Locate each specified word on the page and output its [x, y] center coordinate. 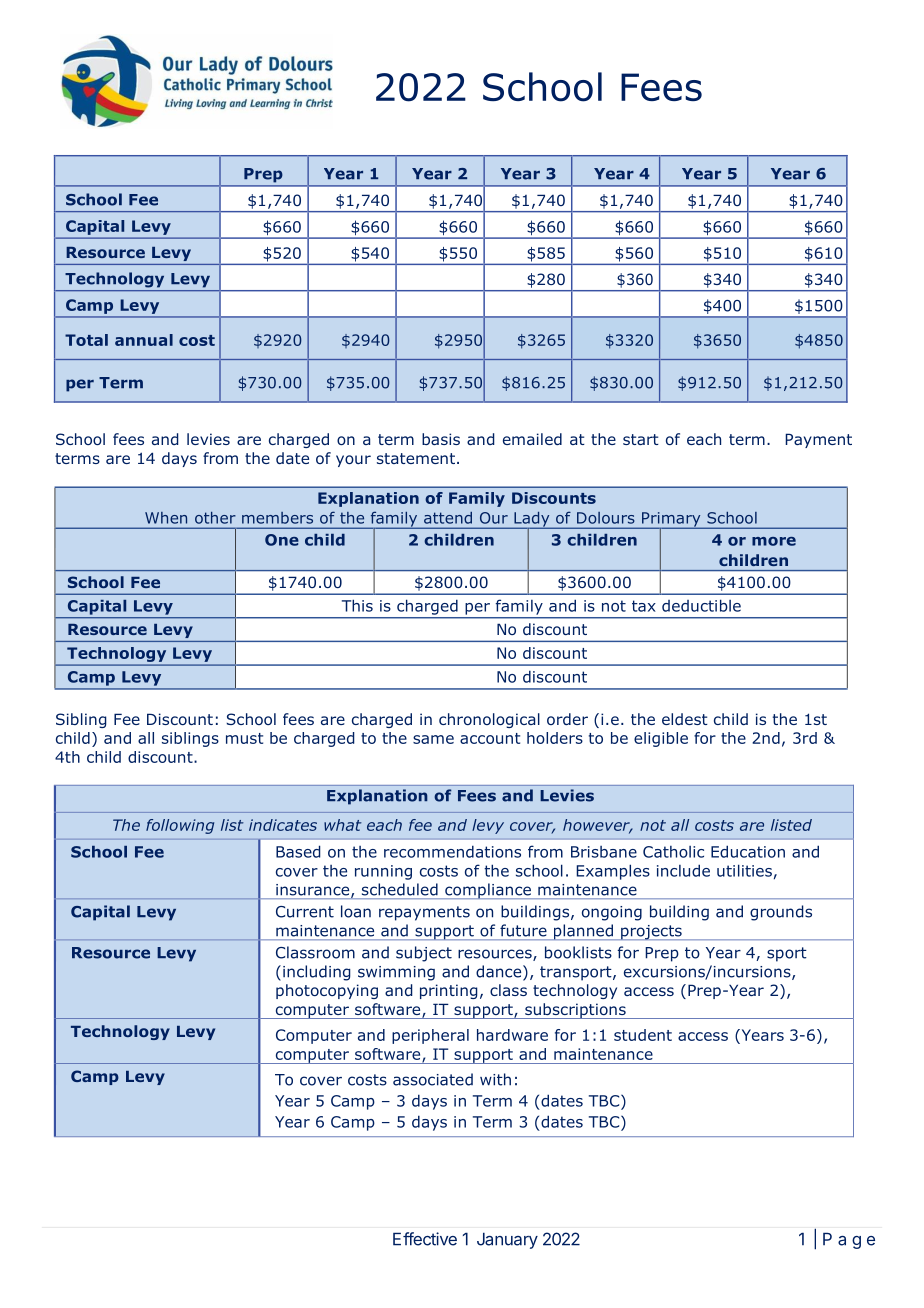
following [180, 826]
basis [441, 439]
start [641, 439]
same [433, 739]
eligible [661, 739]
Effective [425, 1239]
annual [144, 340]
